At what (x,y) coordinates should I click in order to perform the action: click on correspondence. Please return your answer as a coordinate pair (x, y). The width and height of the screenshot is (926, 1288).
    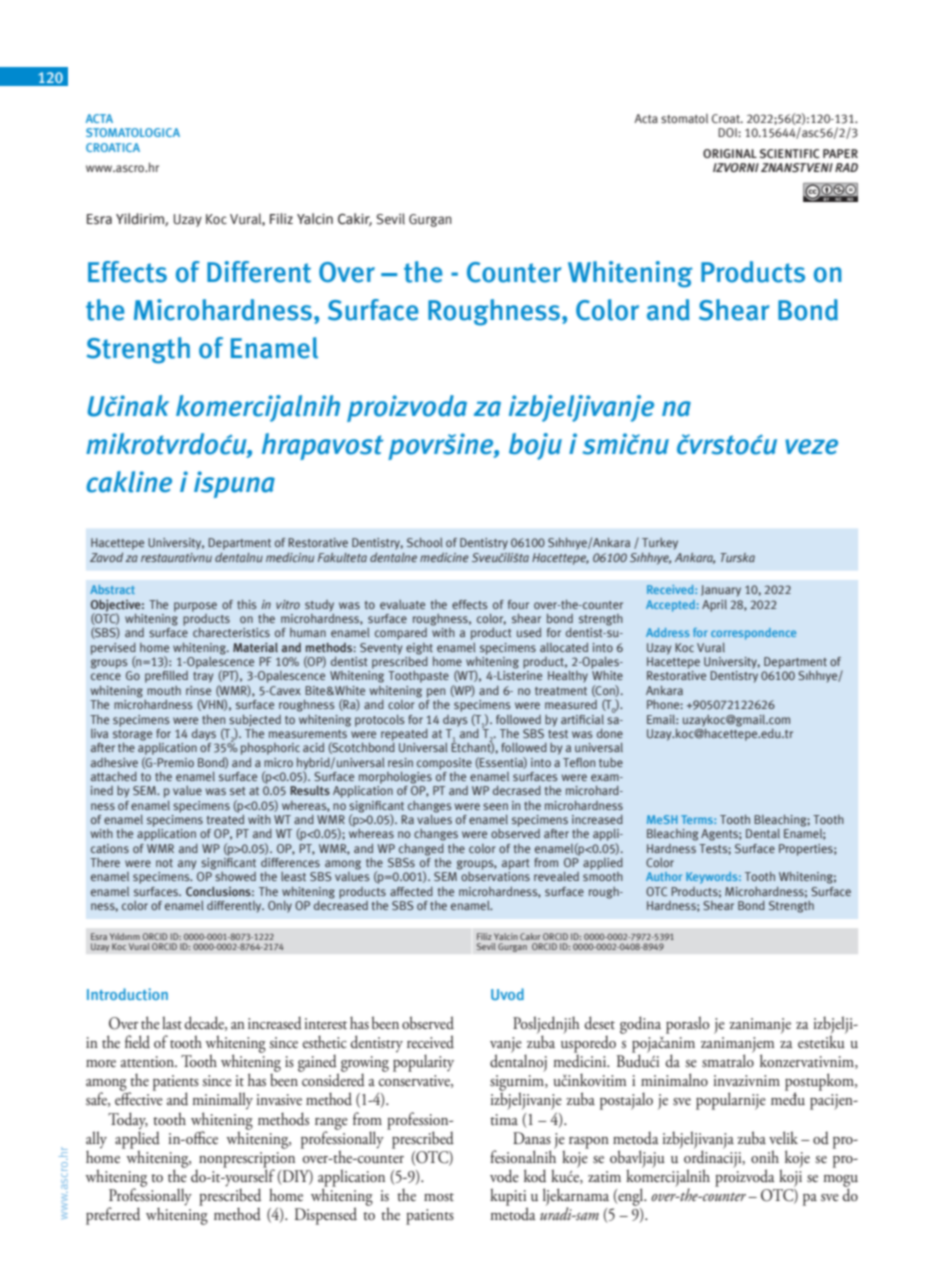
    Looking at the image, I should click on (753, 634).
